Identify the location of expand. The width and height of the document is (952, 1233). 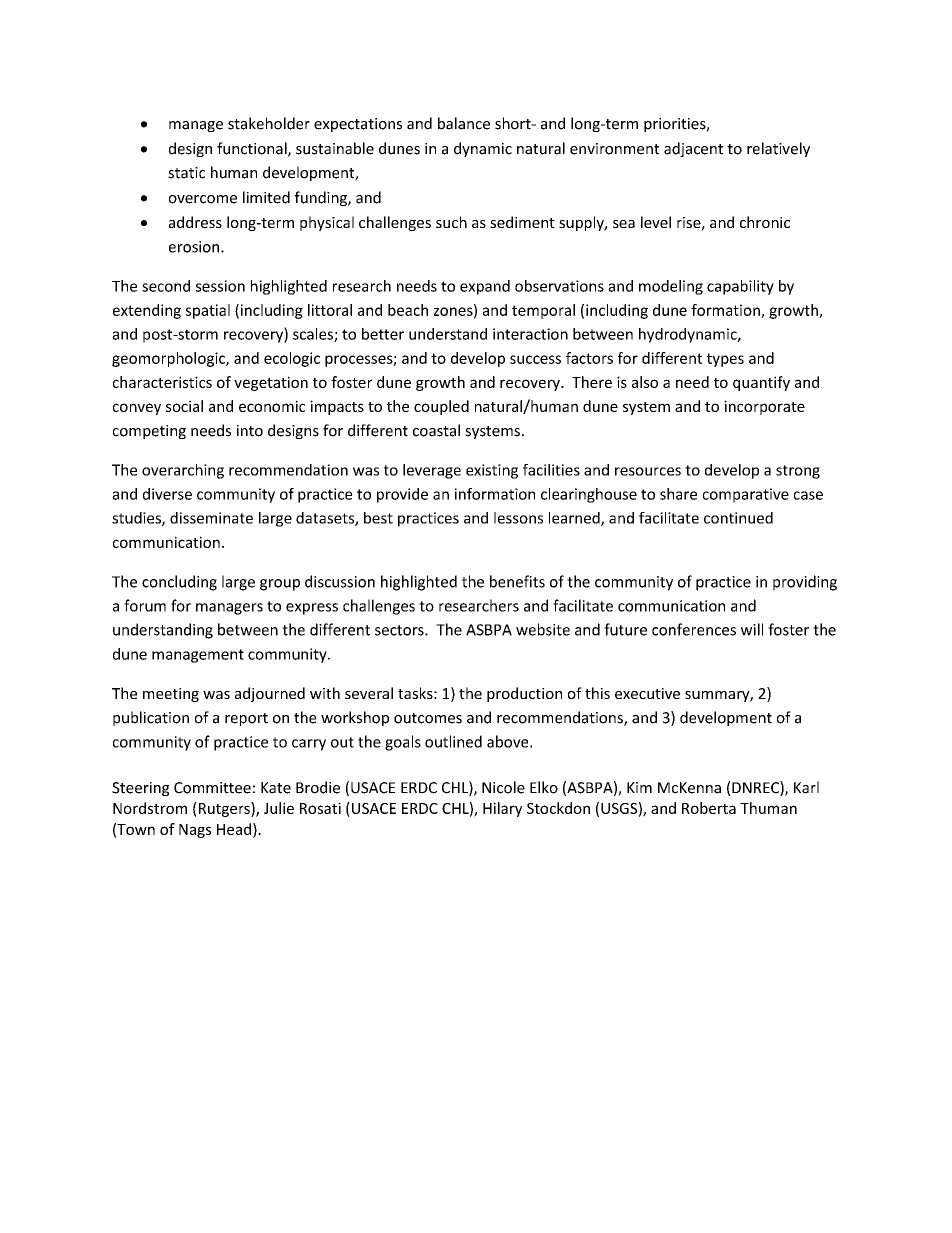
(485, 287).
